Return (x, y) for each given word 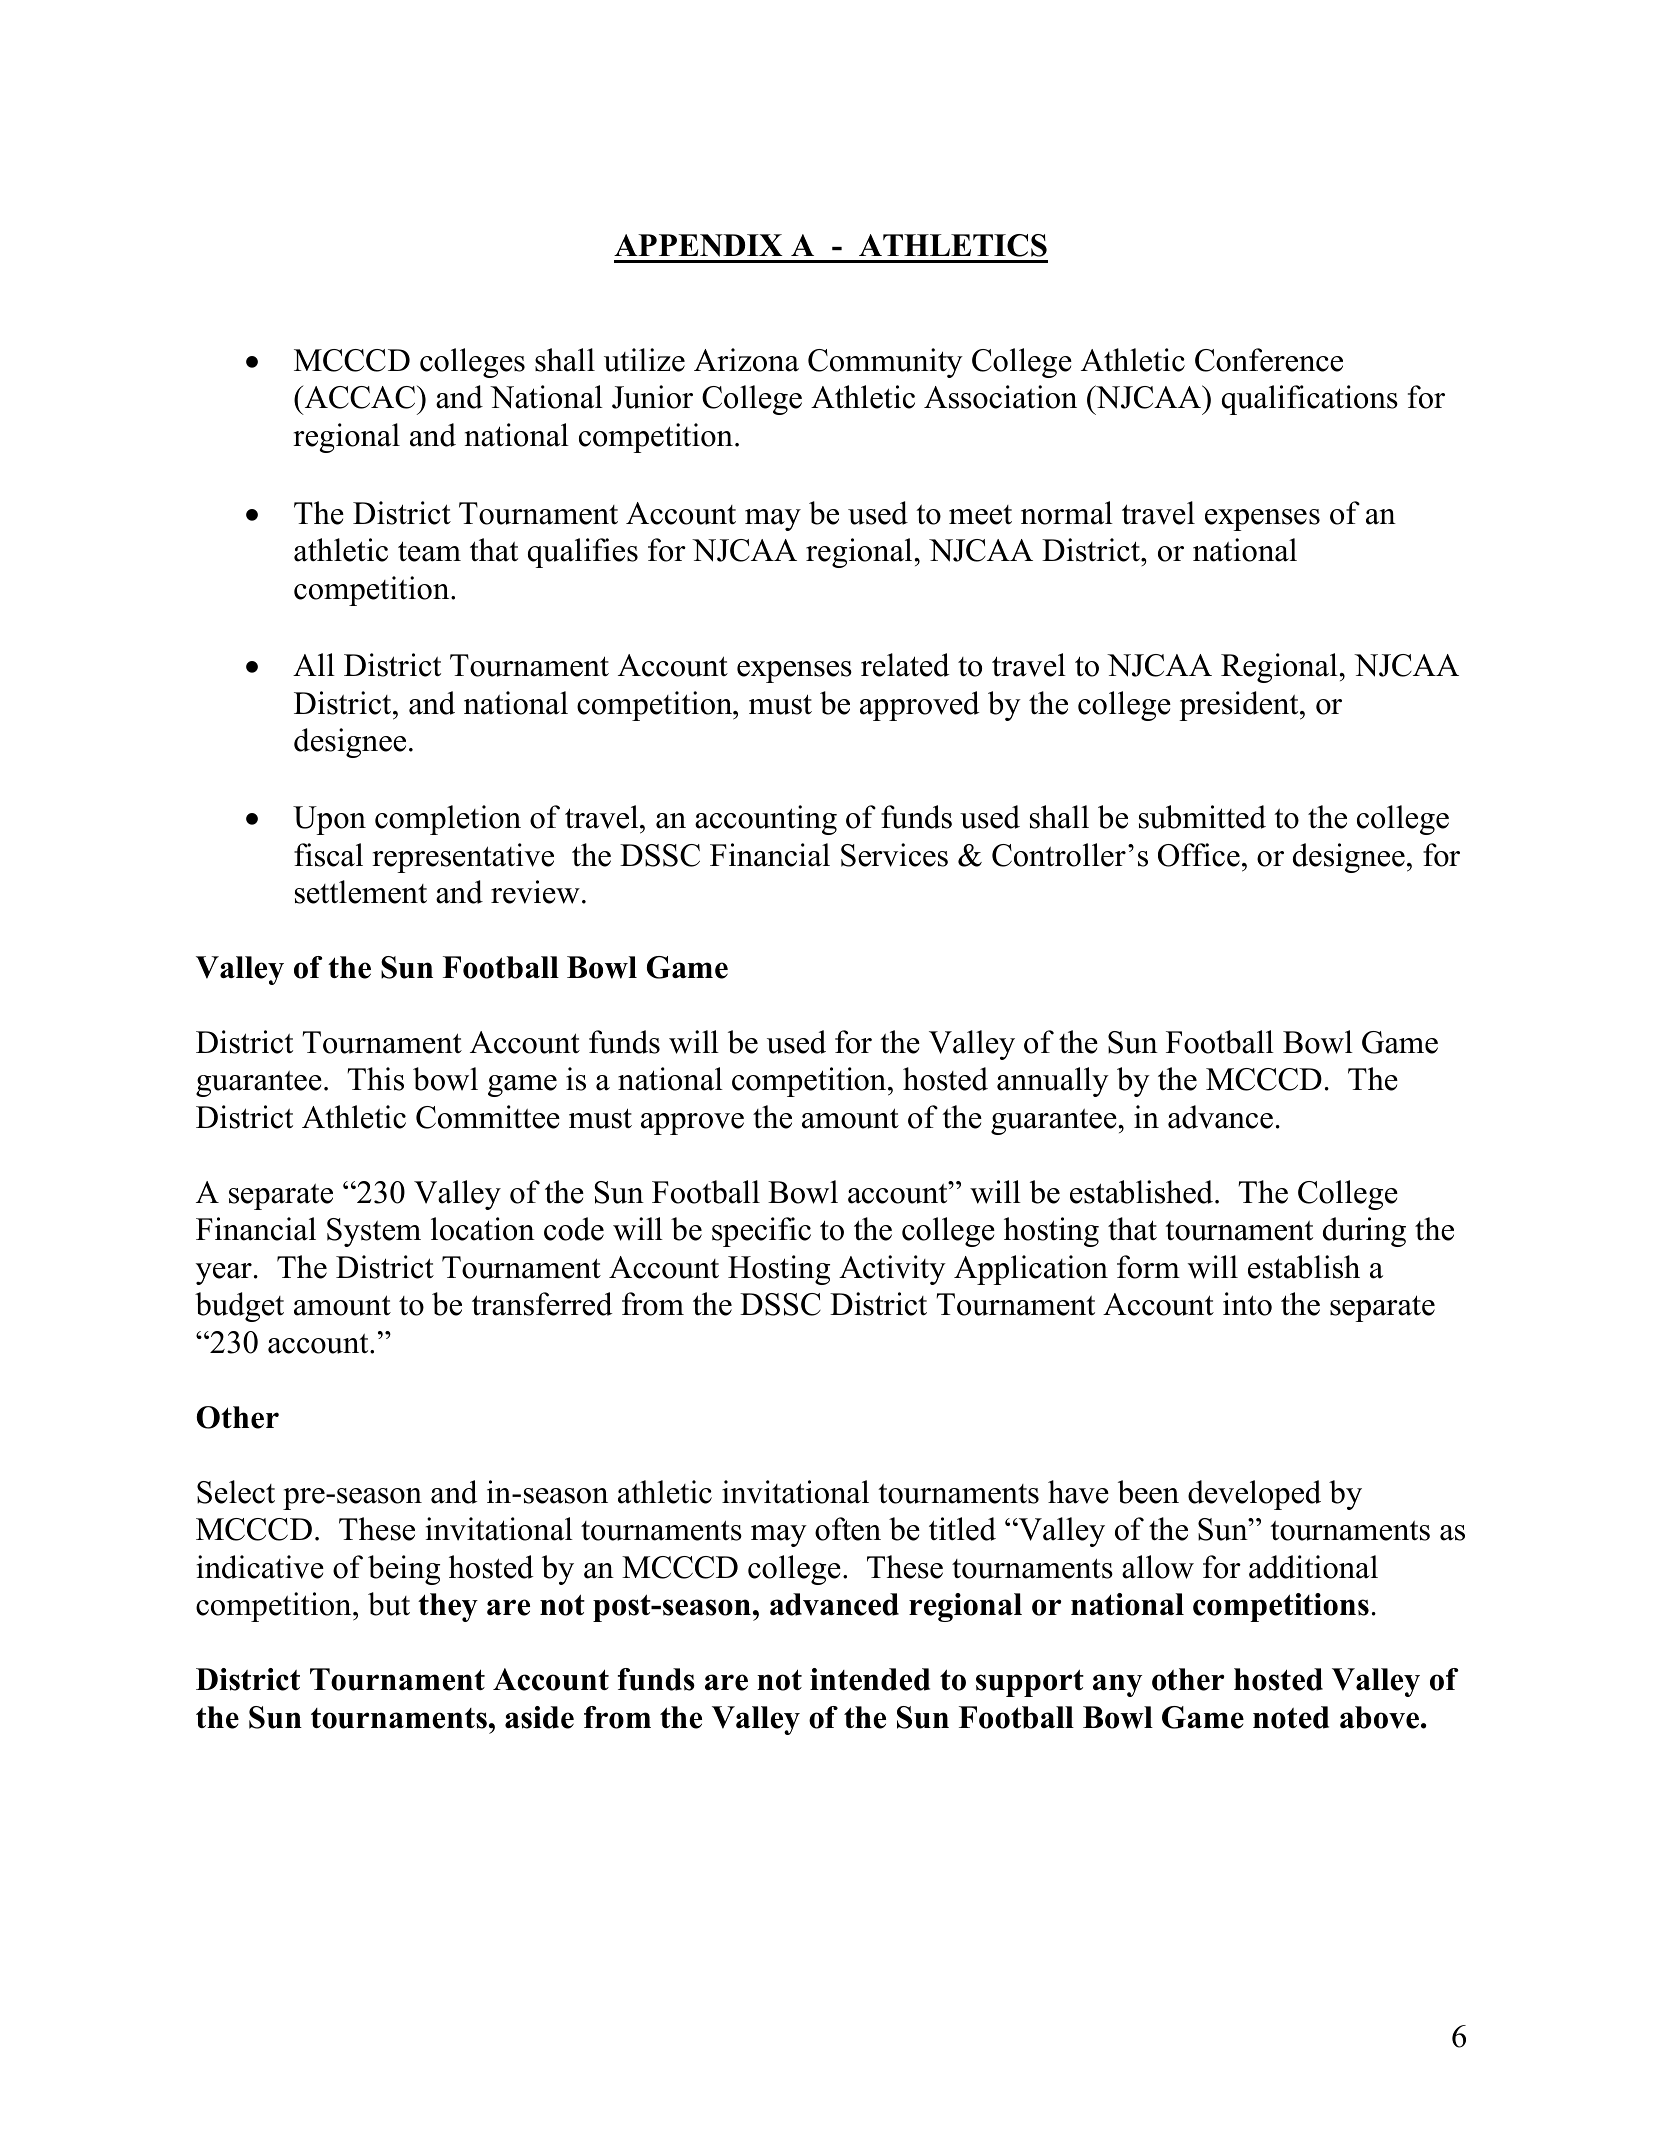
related (905, 665)
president (1240, 706)
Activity (892, 1270)
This (375, 1079)
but (389, 1604)
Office (1199, 855)
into (1247, 1304)
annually (1053, 1082)
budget (239, 1307)
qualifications (1310, 400)
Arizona (746, 360)
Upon (329, 820)
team (429, 551)
